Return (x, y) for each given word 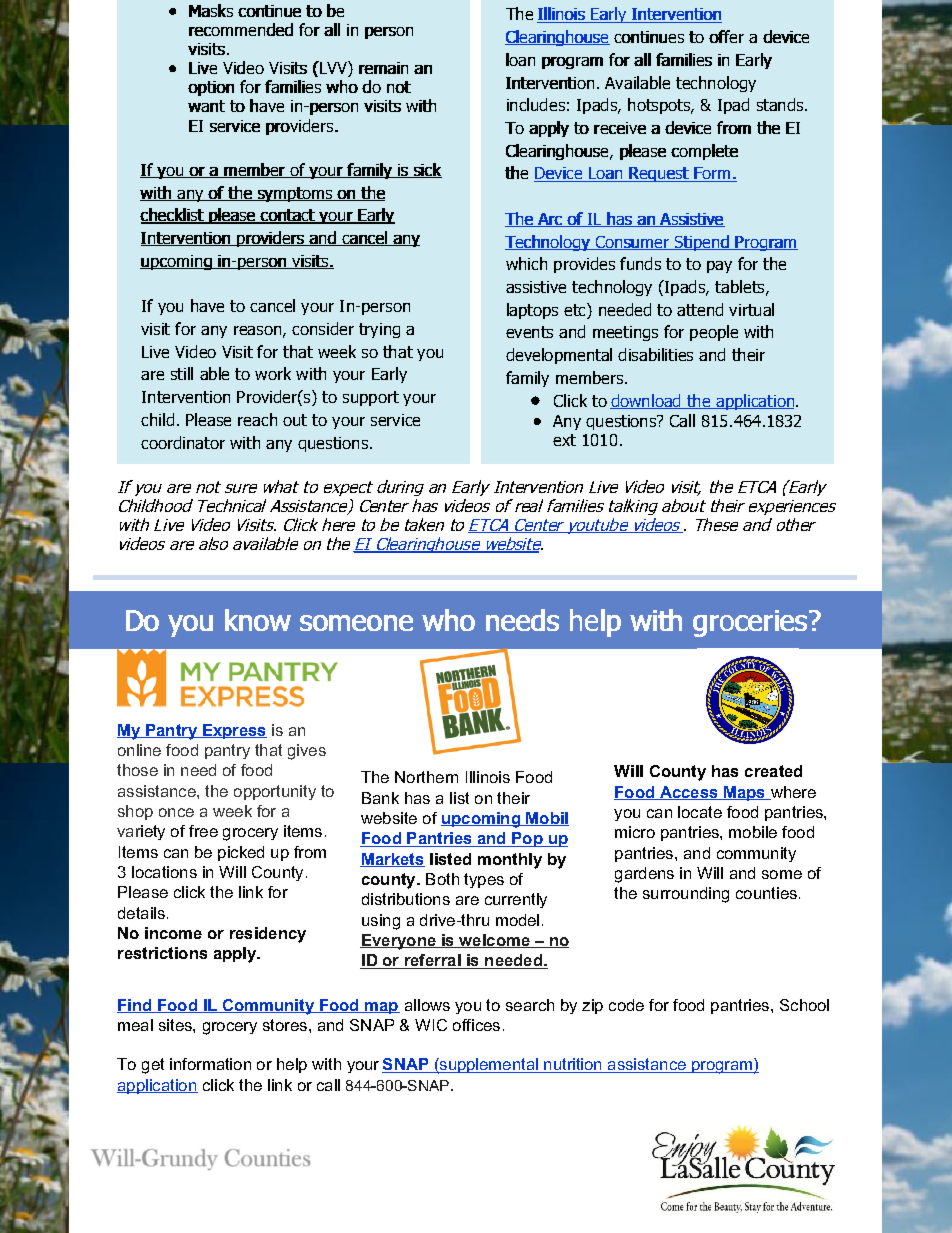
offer (726, 36)
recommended (241, 29)
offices (476, 1025)
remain (383, 68)
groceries (750, 623)
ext (564, 440)
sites (176, 1025)
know (258, 620)
